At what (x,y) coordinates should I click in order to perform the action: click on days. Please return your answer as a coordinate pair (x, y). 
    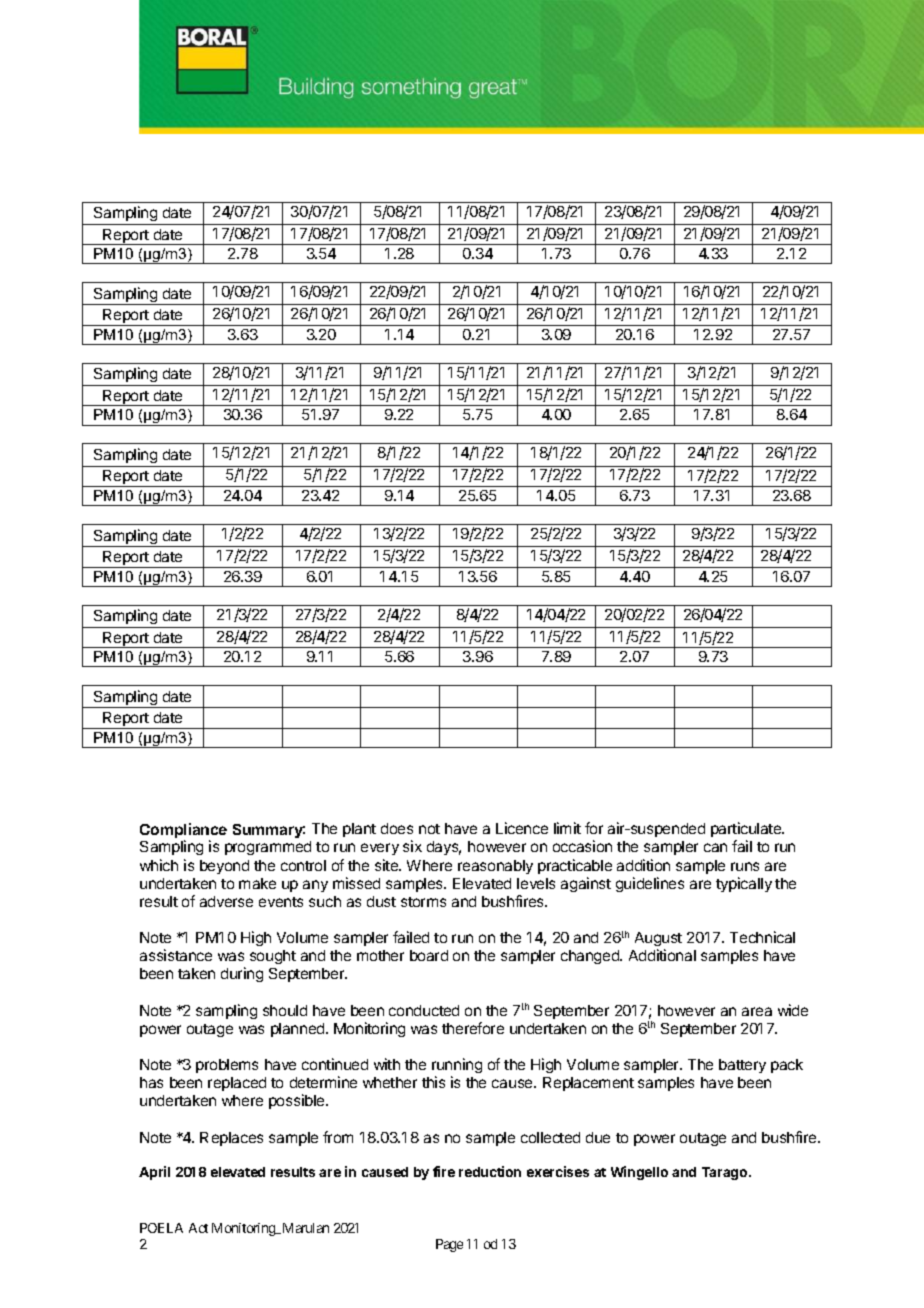
    Looking at the image, I should click on (444, 848).
